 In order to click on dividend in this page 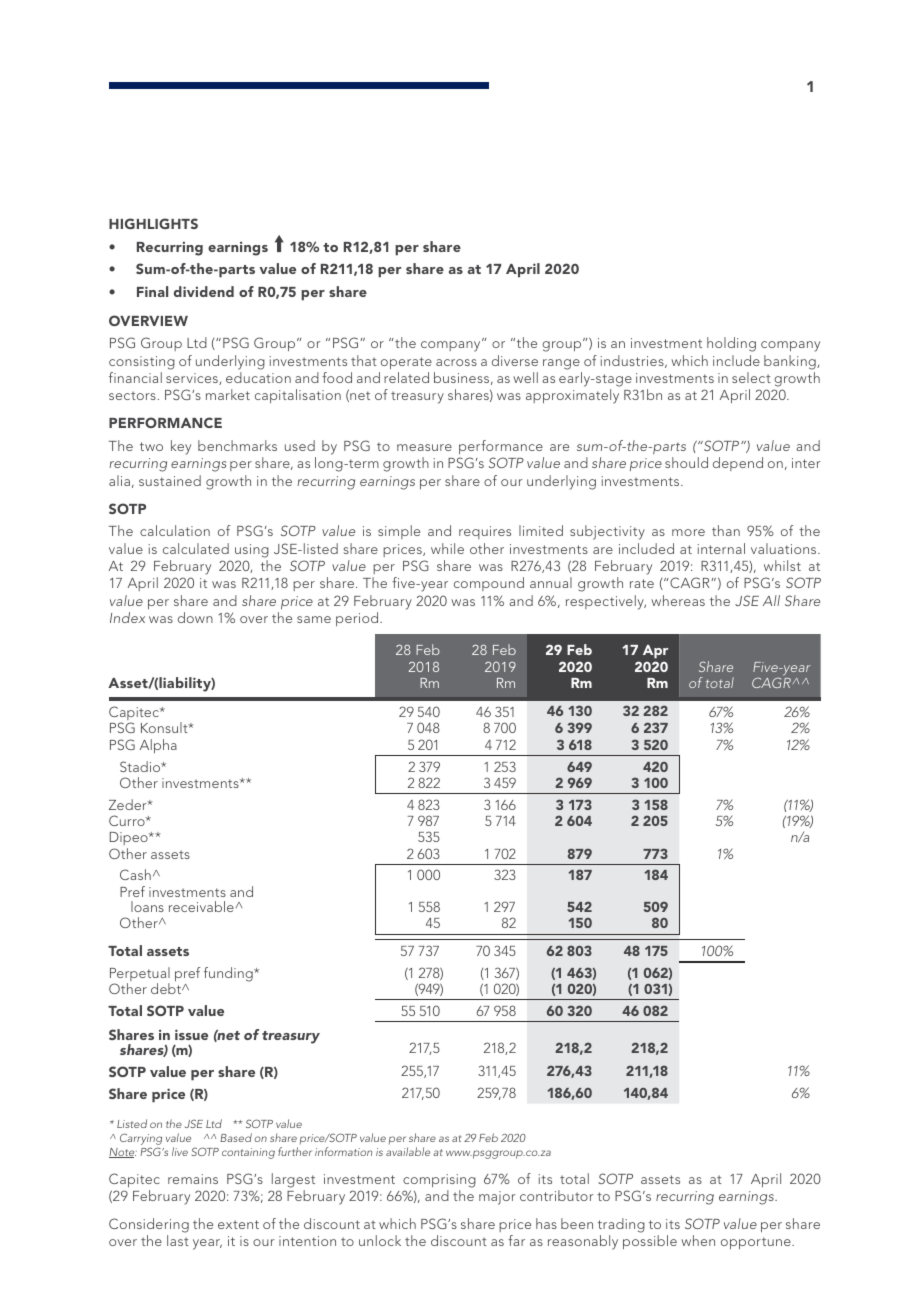, I will do `click(204, 291)`.
